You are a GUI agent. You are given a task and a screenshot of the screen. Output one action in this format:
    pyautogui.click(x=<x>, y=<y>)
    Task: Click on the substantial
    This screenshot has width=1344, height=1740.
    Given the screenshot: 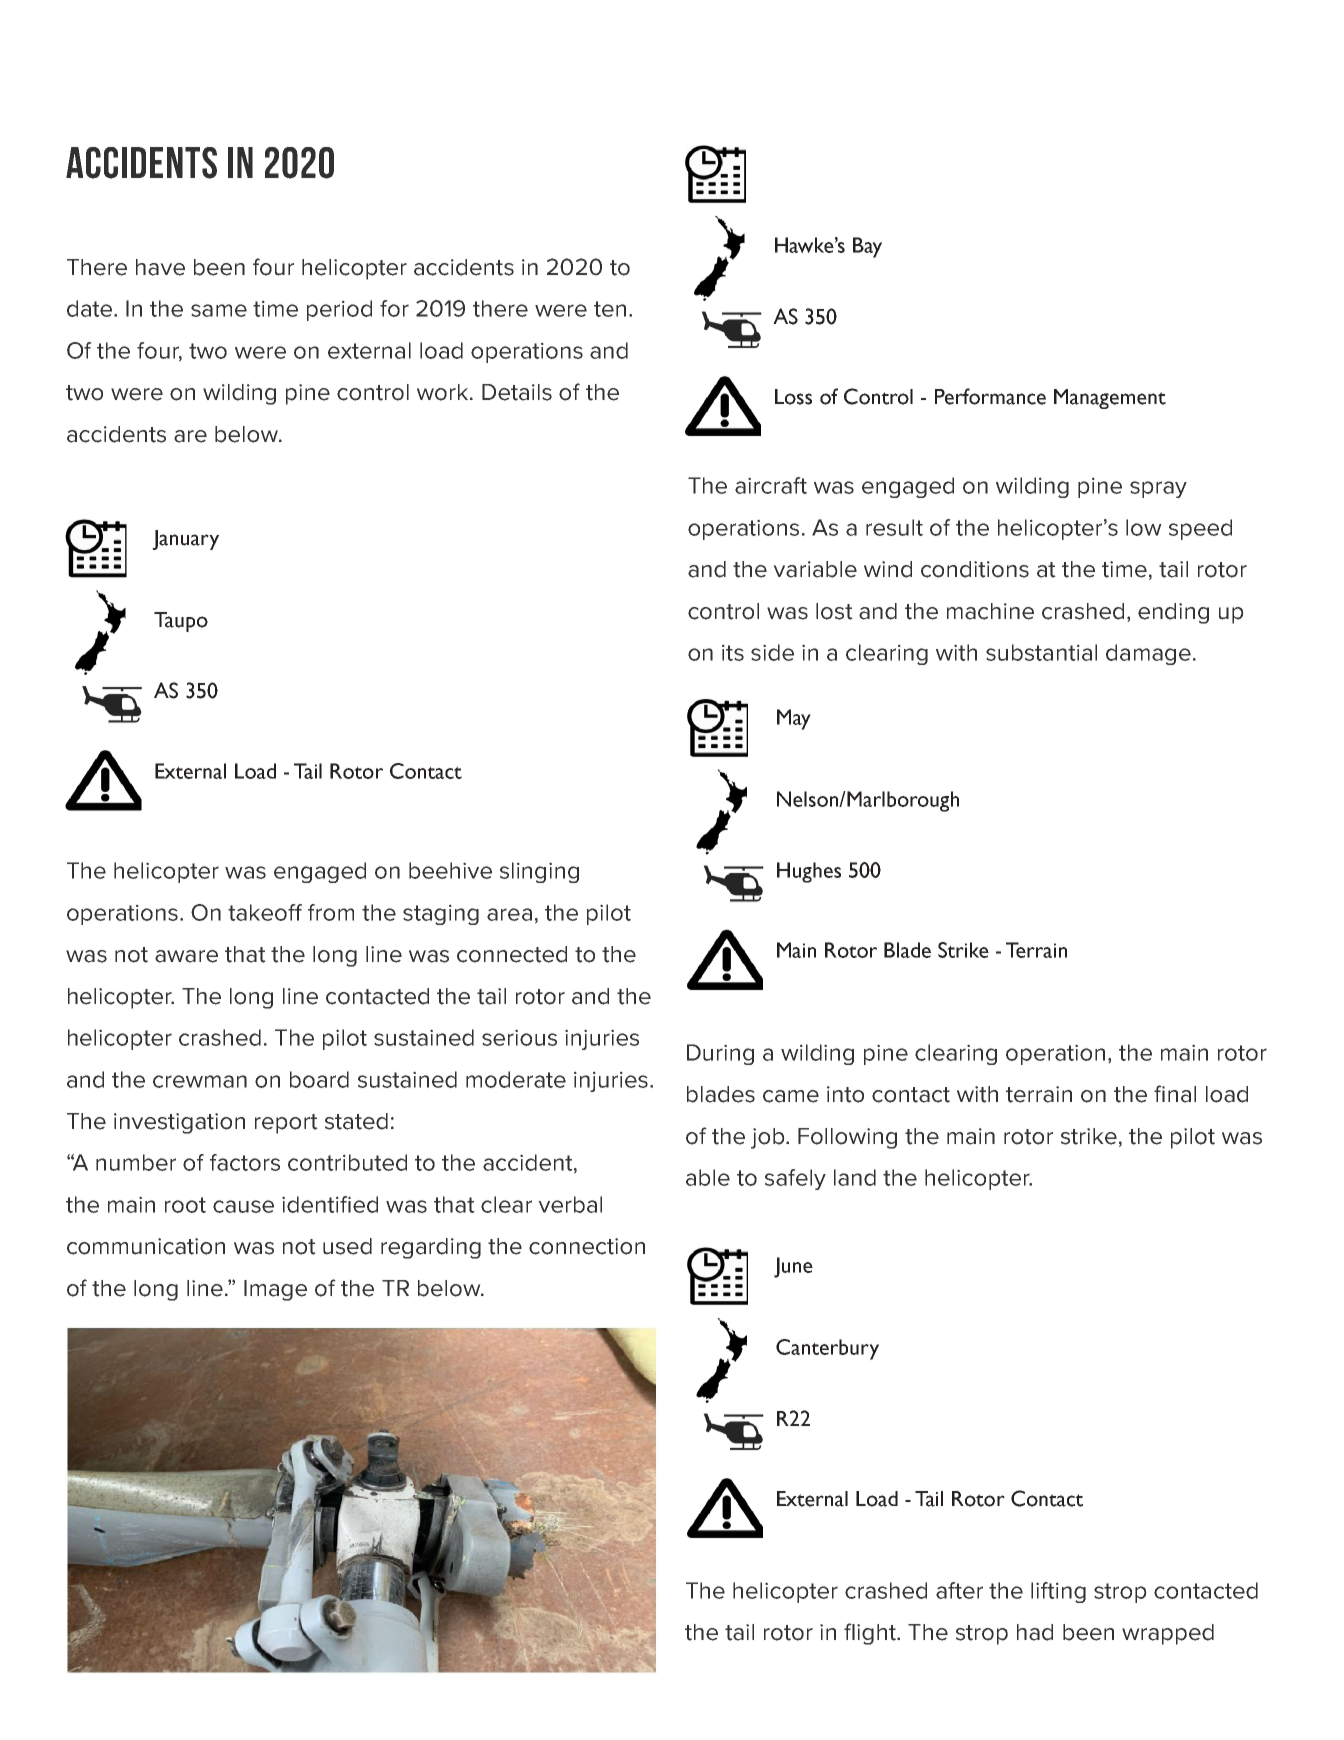 What is the action you would take?
    pyautogui.click(x=1041, y=652)
